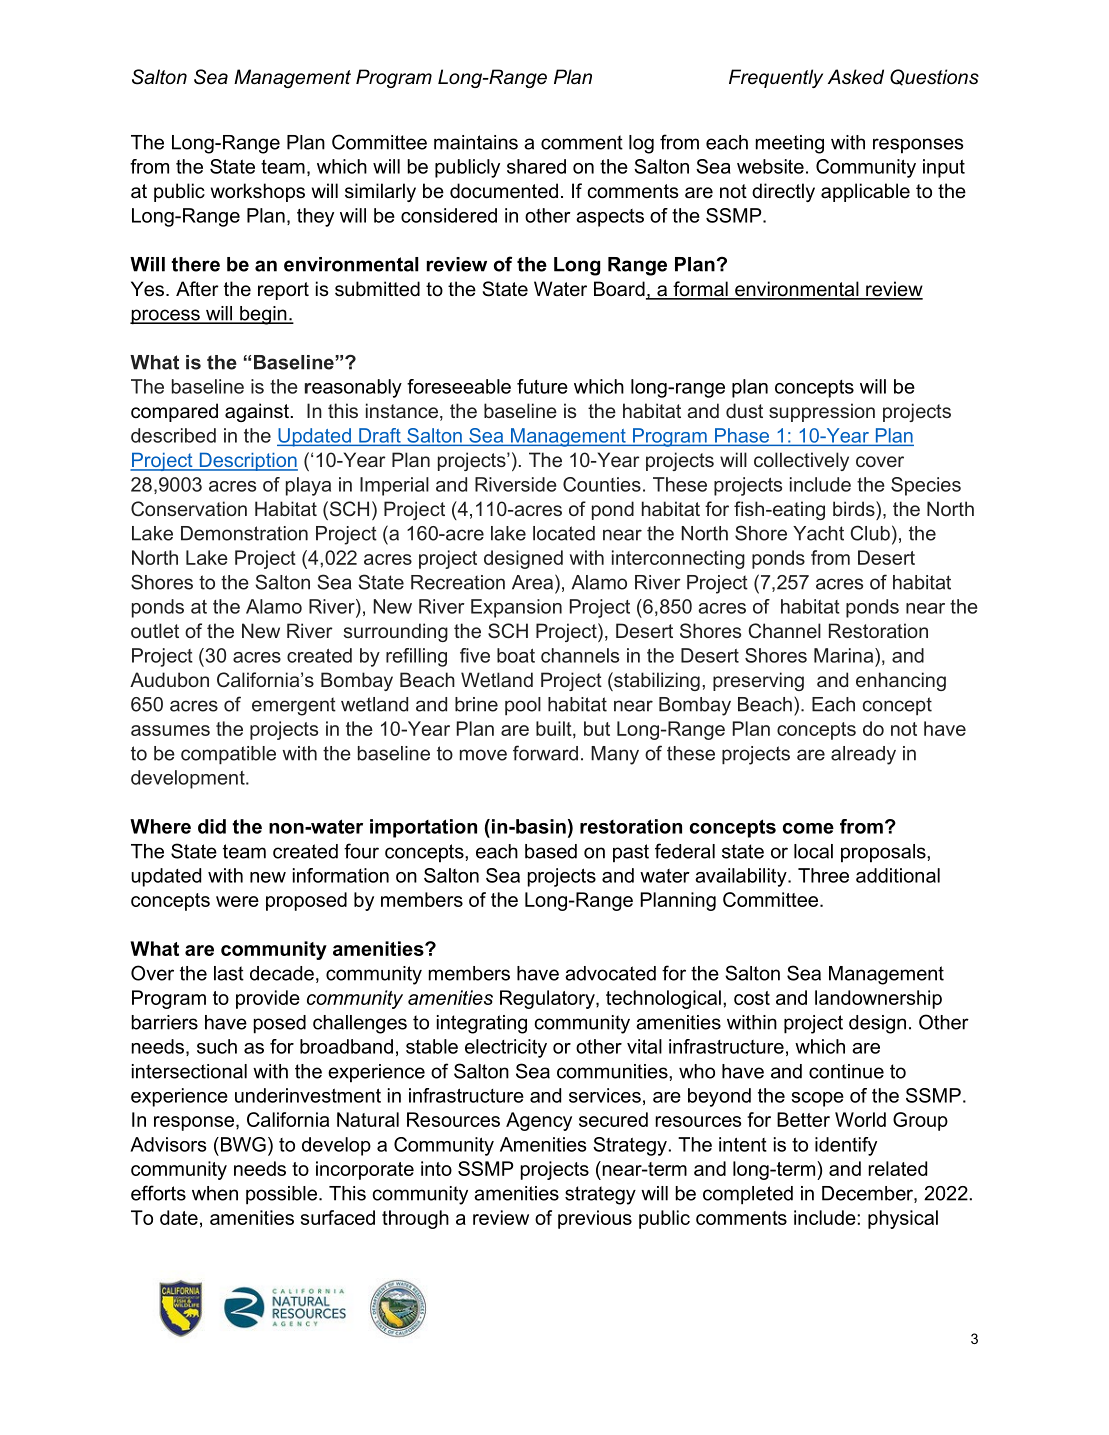  What do you see at coordinates (595, 1219) in the page?
I see `previous` at bounding box center [595, 1219].
